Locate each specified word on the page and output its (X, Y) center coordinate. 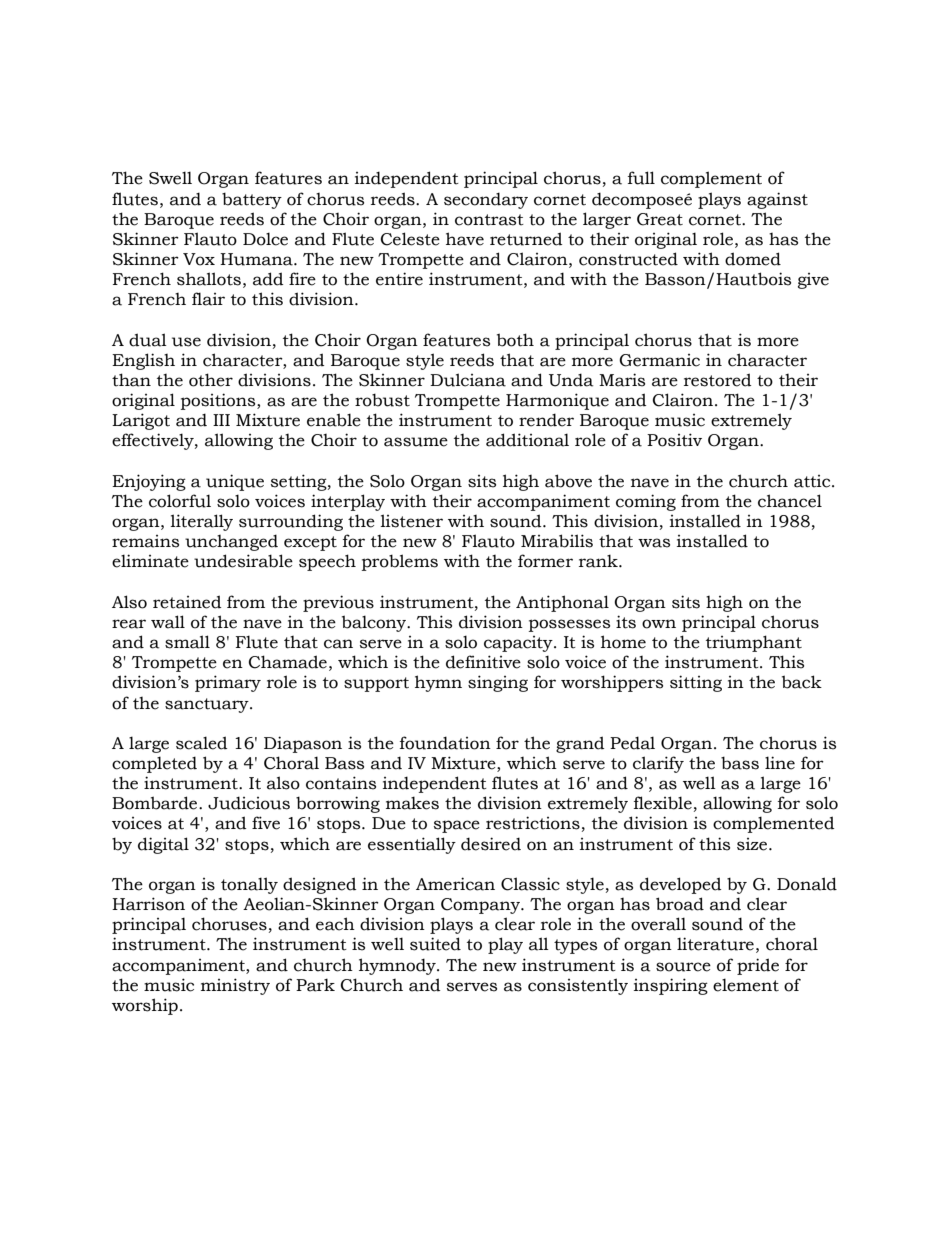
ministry (235, 986)
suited (435, 944)
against (777, 200)
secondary (486, 200)
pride (758, 966)
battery (252, 200)
